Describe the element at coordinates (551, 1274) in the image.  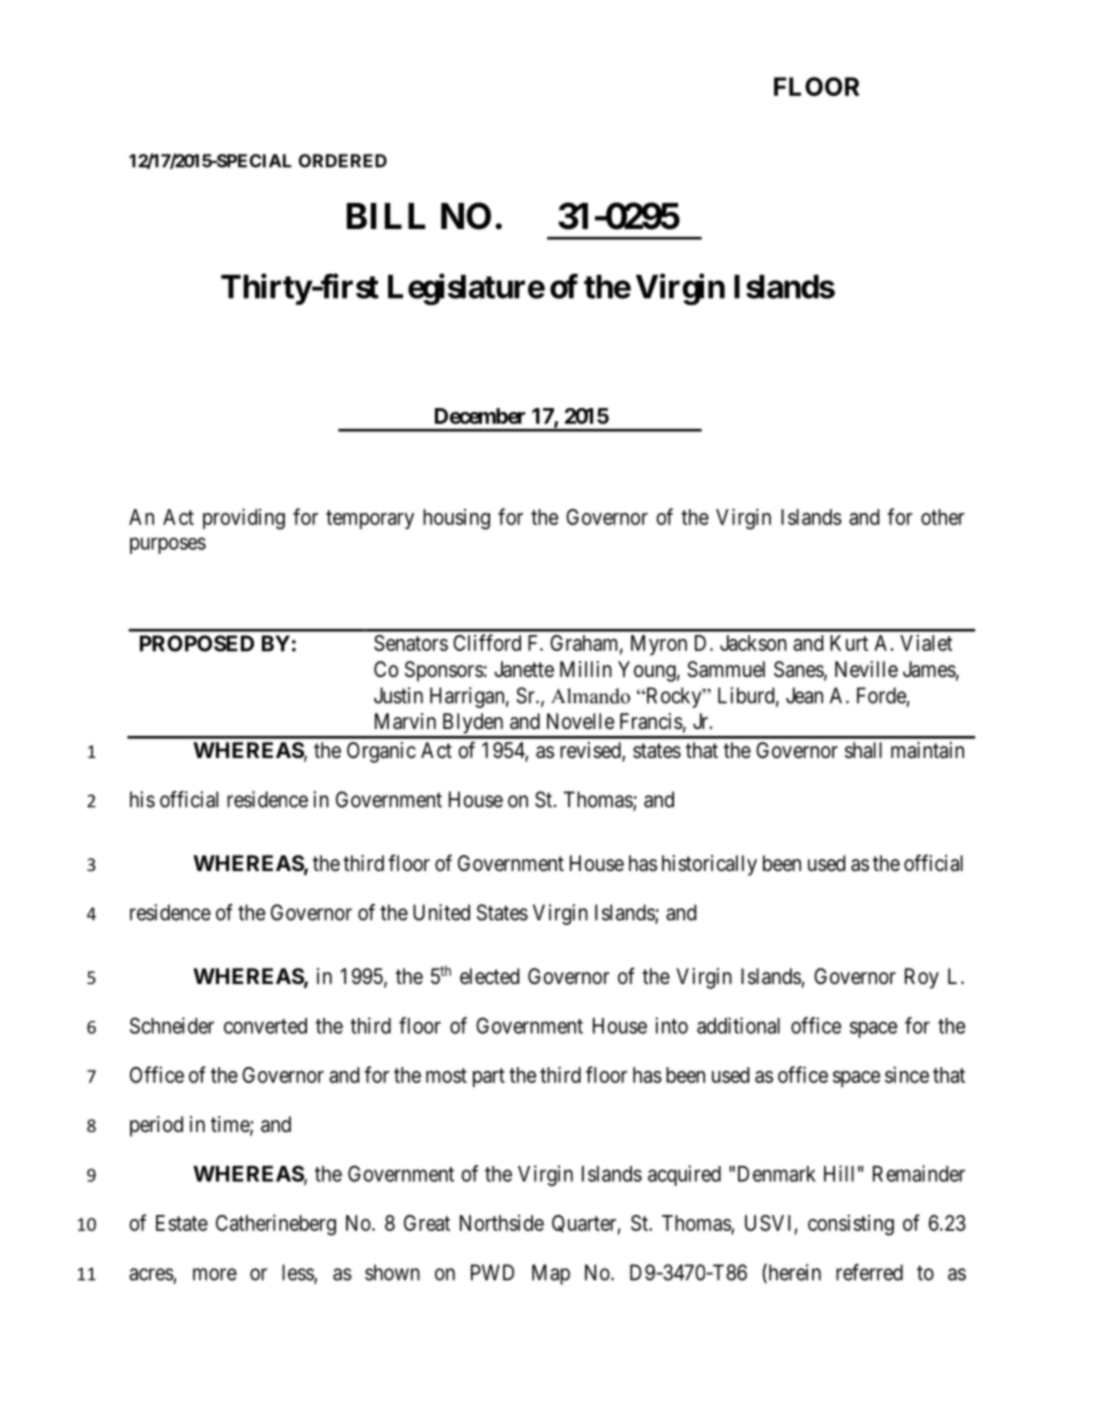
I see `Map` at that location.
